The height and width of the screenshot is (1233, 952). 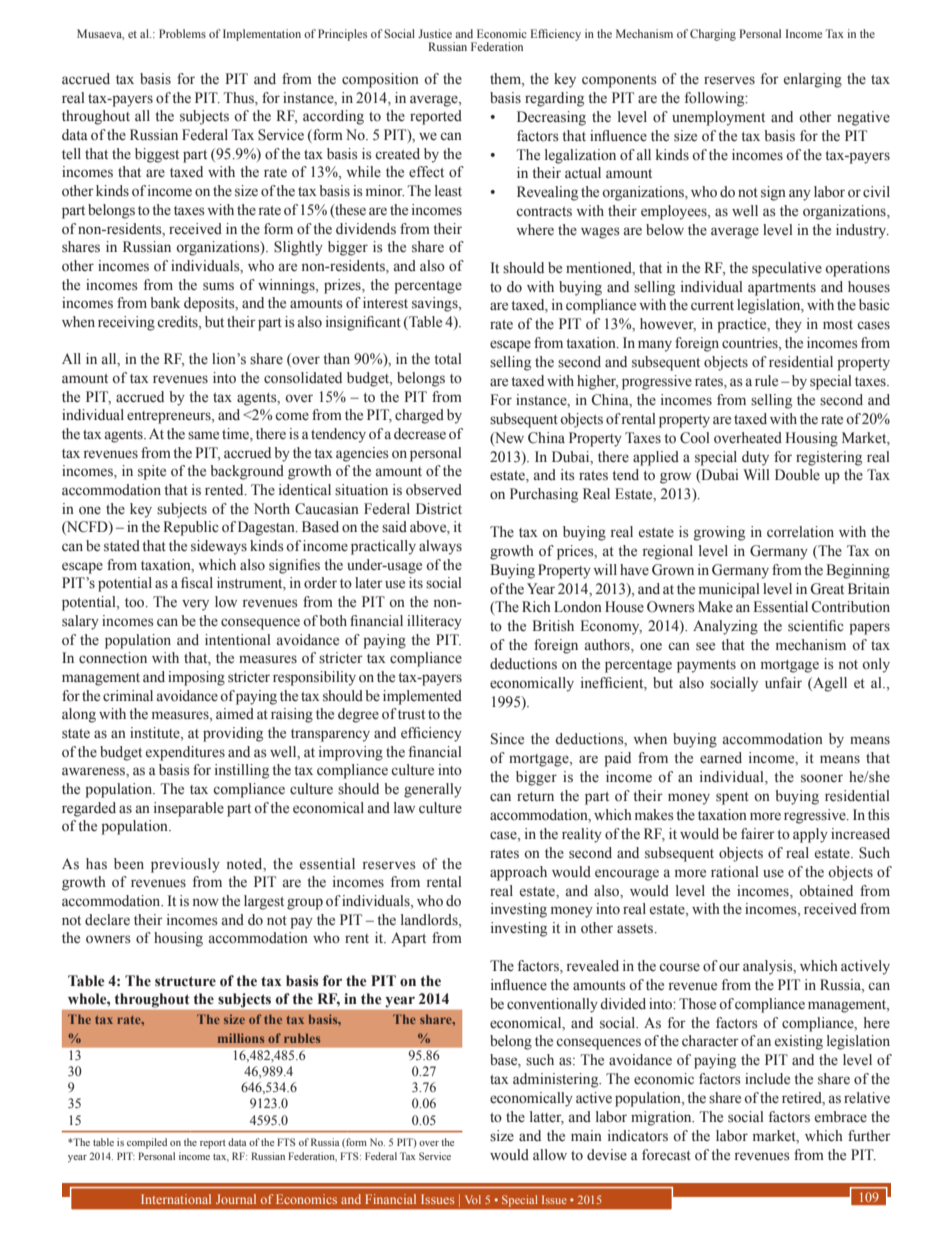 I want to click on scientific, so click(x=816, y=626).
